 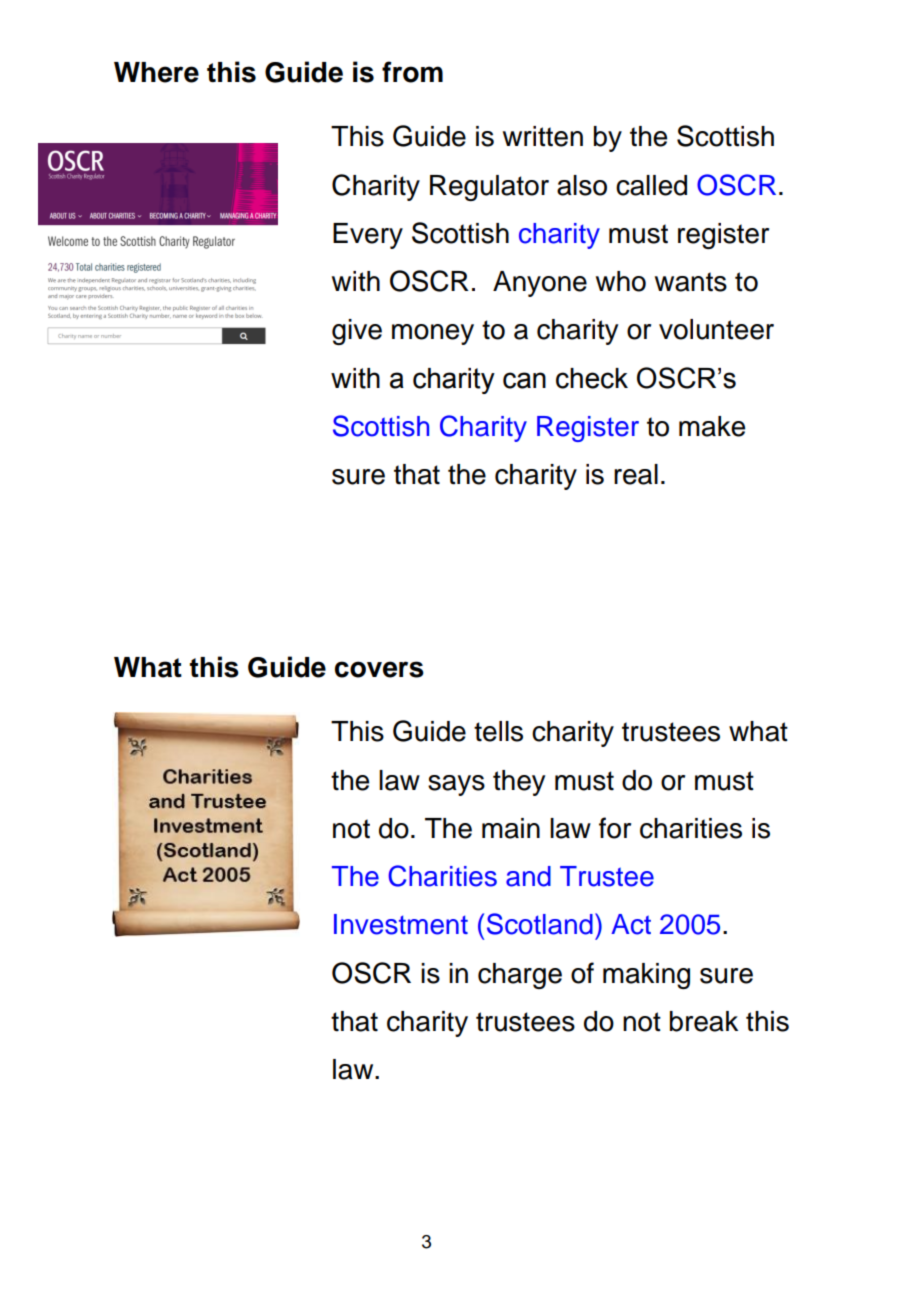 What do you see at coordinates (412, 72) in the image?
I see `from` at bounding box center [412, 72].
